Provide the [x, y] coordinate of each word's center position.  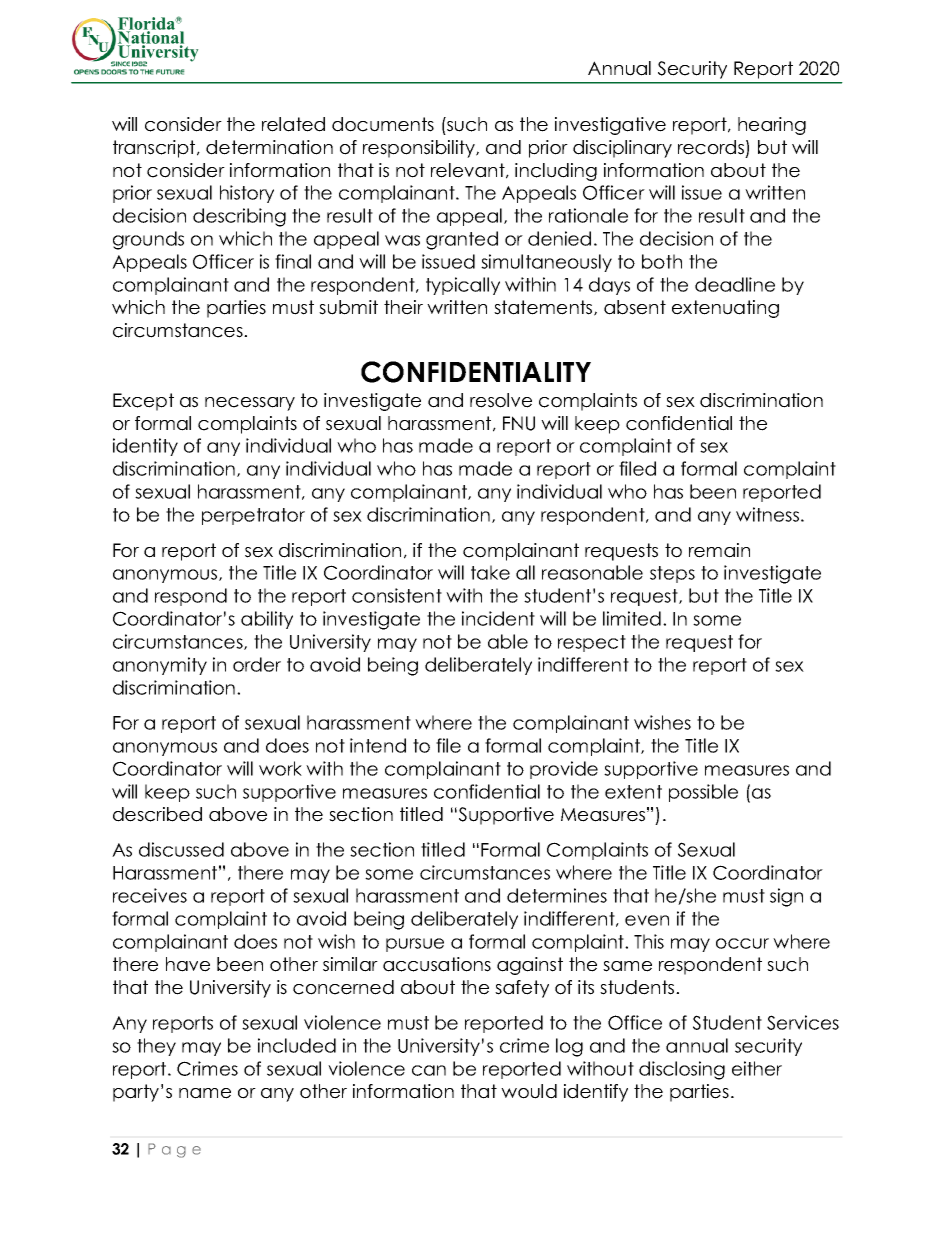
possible [703, 793]
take [490, 572]
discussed [181, 849]
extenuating [725, 309]
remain [719, 550]
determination [269, 147]
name [205, 1093]
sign [786, 897]
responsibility [420, 149]
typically [463, 286]
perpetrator [253, 516]
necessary [250, 404]
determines [557, 895]
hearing [772, 126]
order [257, 664]
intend [378, 745]
